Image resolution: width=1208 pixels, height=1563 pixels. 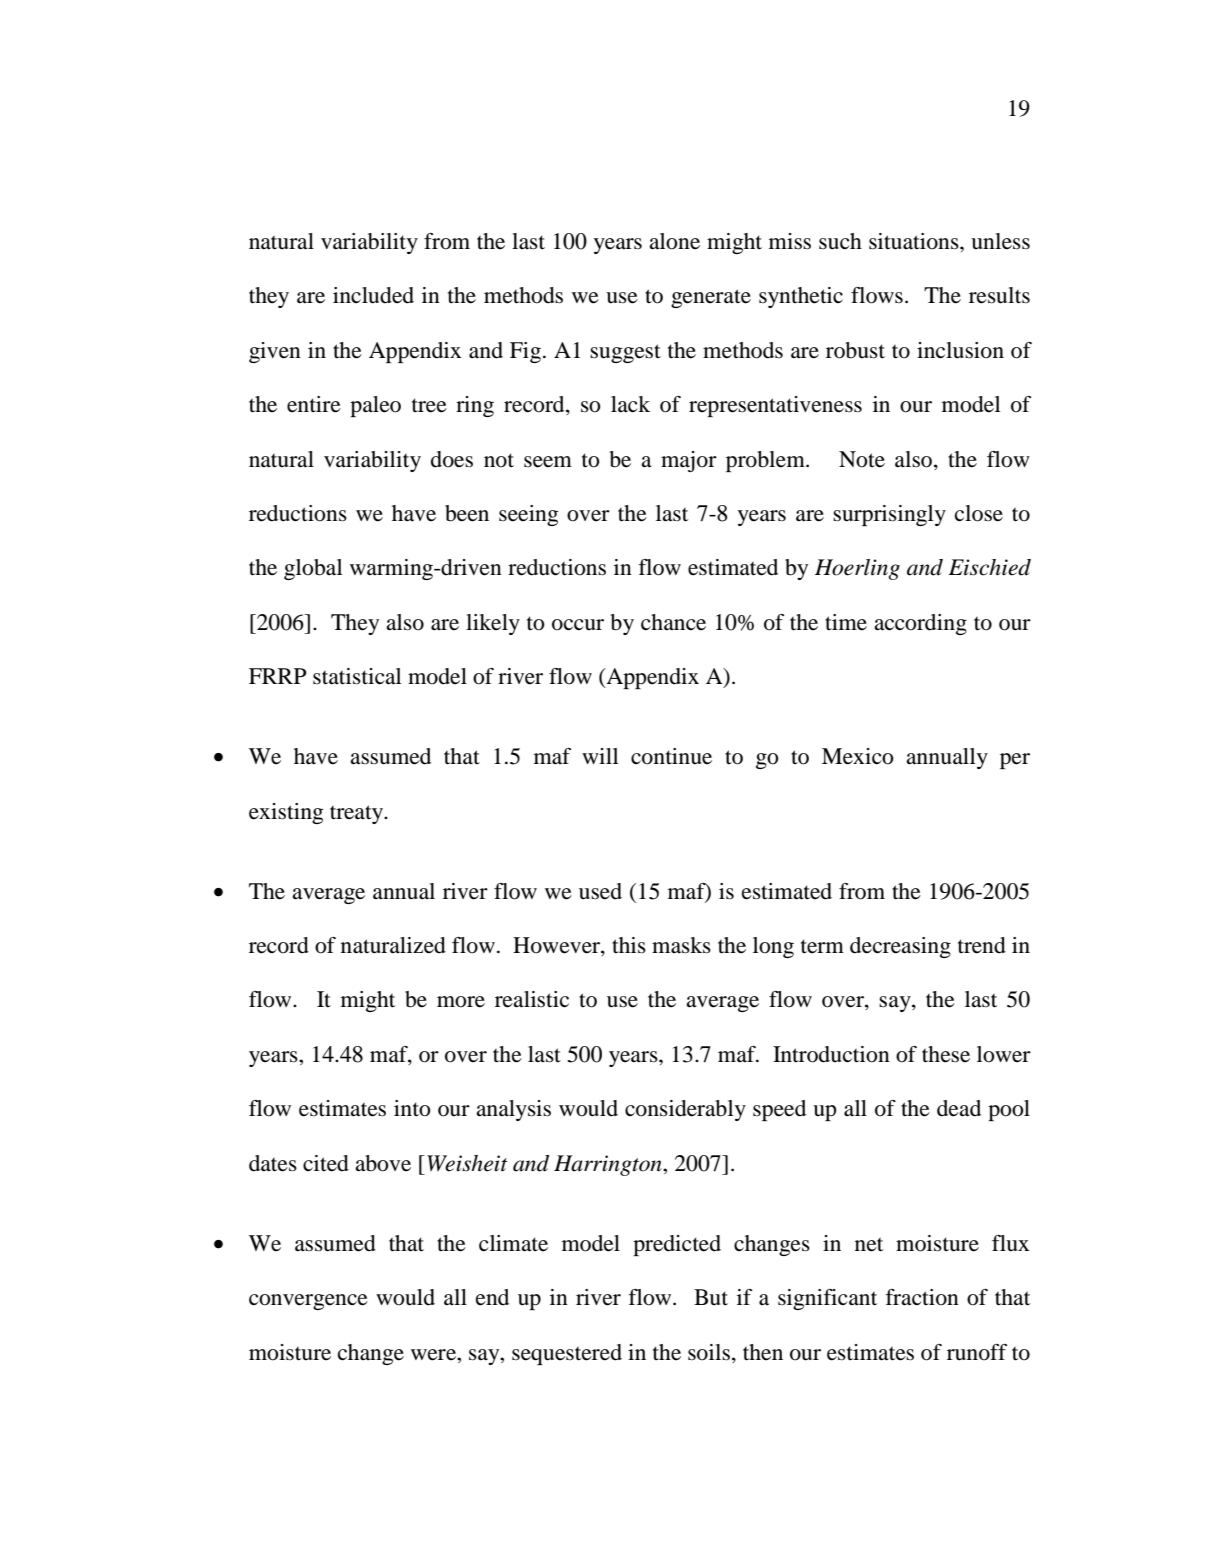 What do you see at coordinates (858, 756) in the page?
I see `Mexico` at bounding box center [858, 756].
